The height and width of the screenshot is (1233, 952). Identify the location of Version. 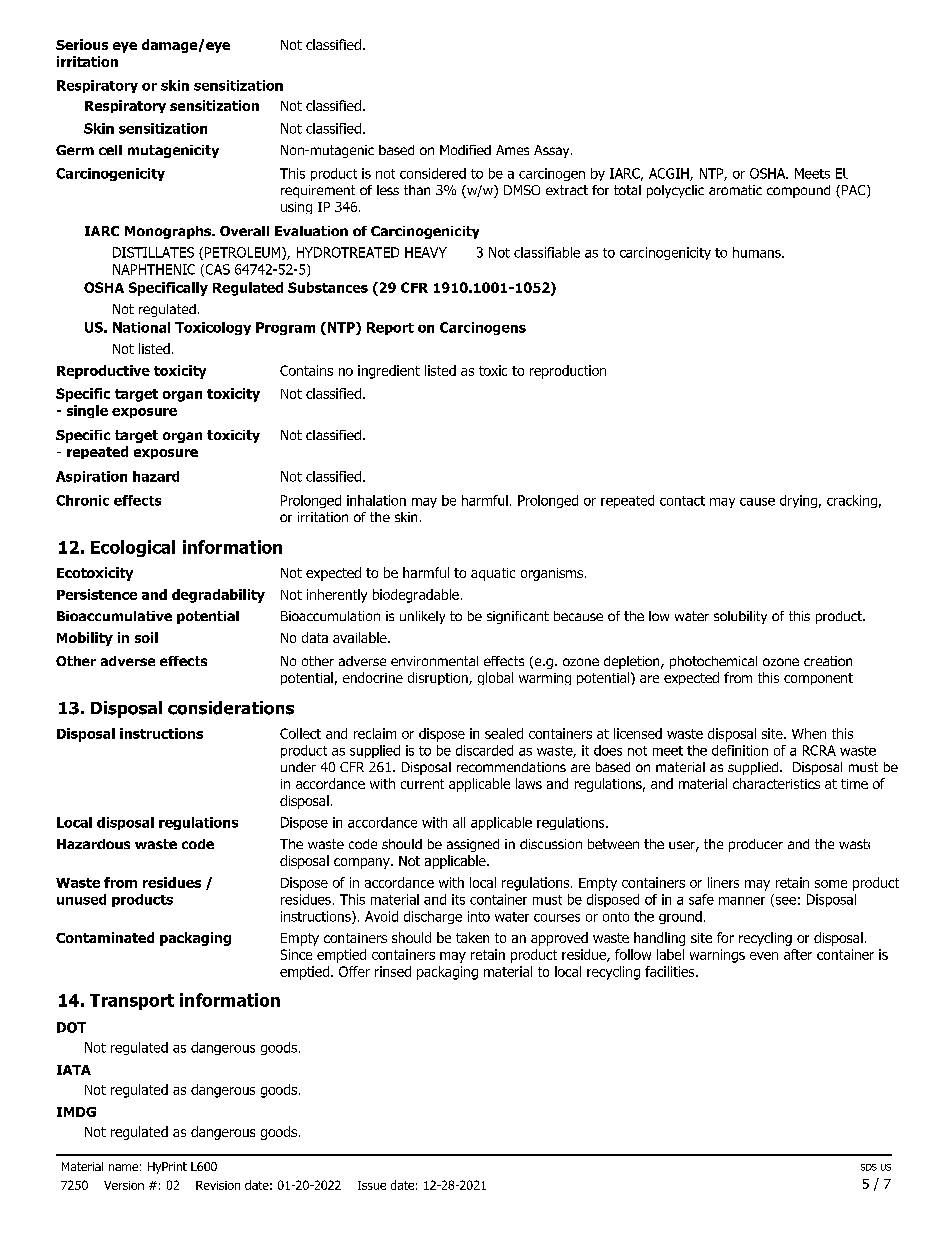
(124, 1185).
